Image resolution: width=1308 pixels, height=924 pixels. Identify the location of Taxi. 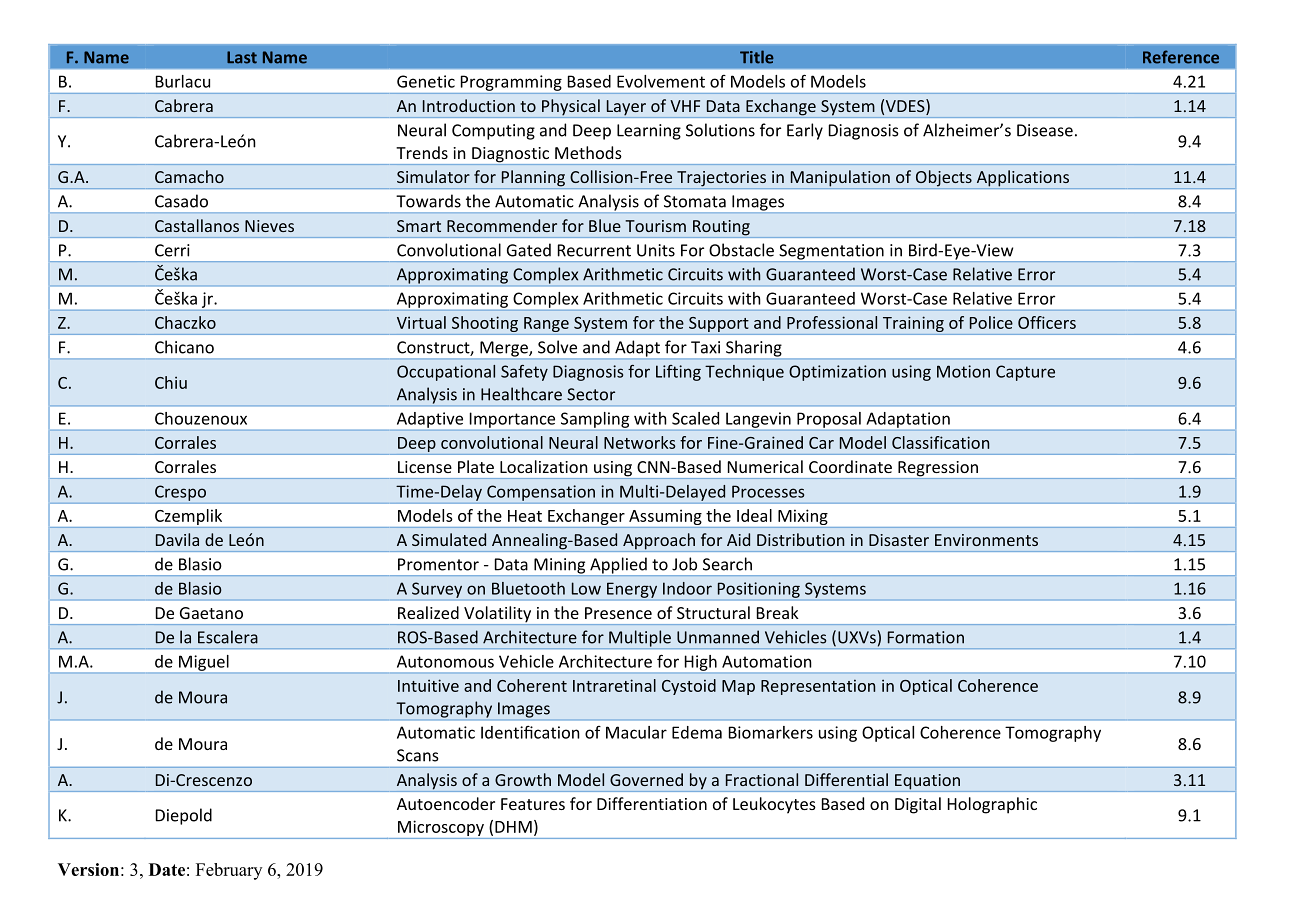
(705, 347).
